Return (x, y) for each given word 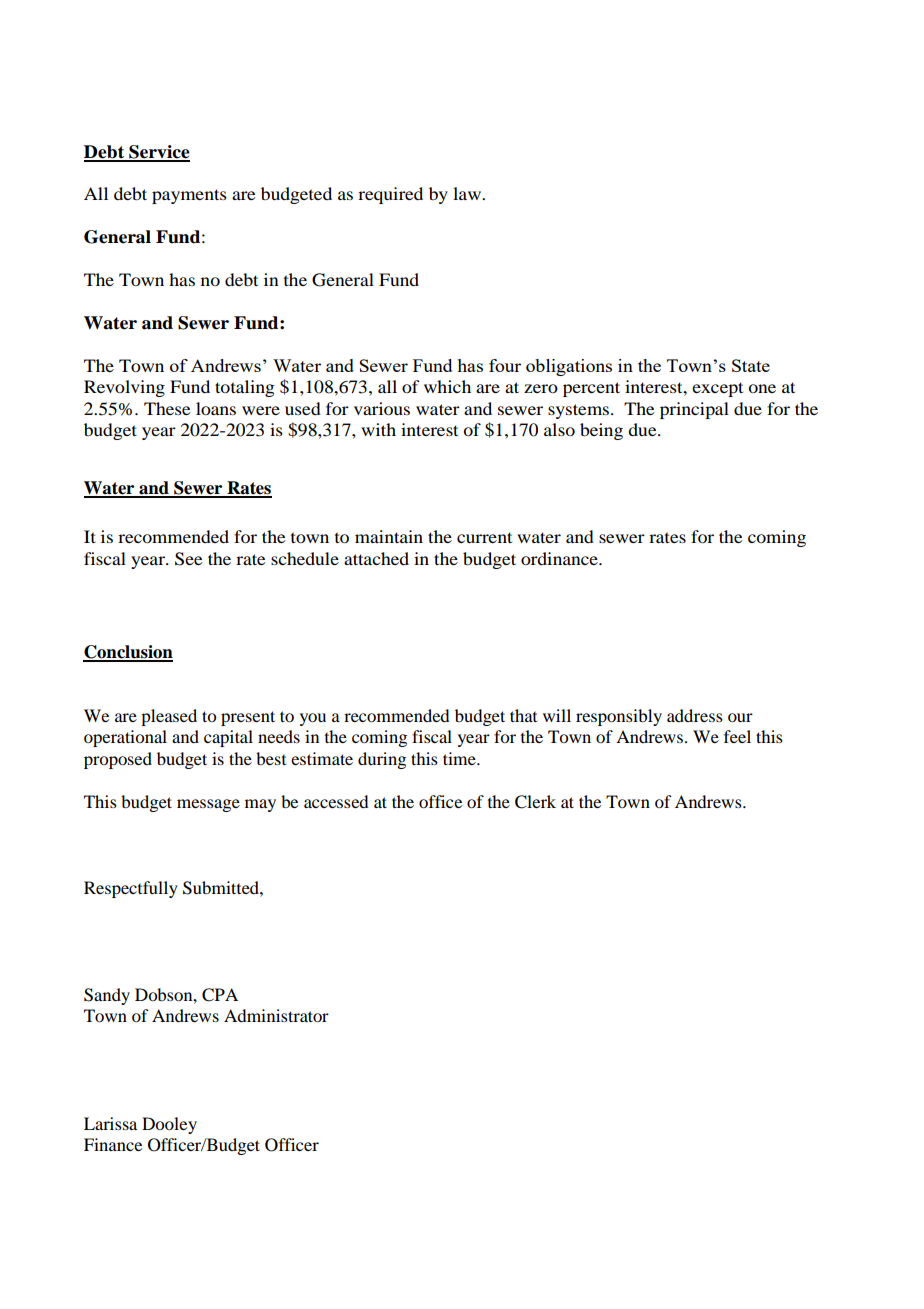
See (189, 559)
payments (189, 196)
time (460, 758)
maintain (389, 536)
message (208, 805)
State (751, 365)
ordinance (560, 558)
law (468, 193)
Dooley (169, 1125)
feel (737, 736)
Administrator (276, 1015)
